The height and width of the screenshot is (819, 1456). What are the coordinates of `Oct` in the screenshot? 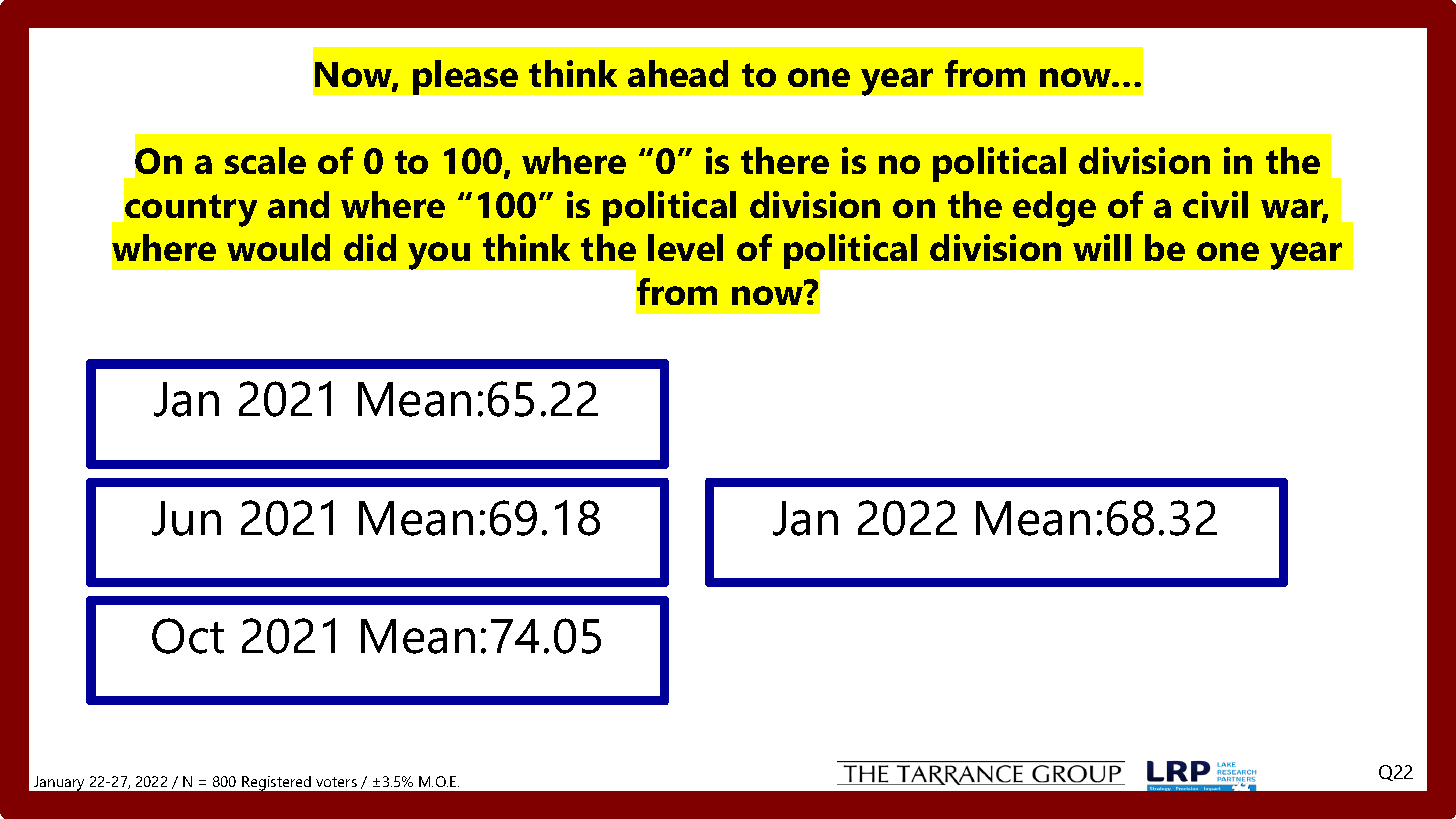 It's located at (188, 636).
